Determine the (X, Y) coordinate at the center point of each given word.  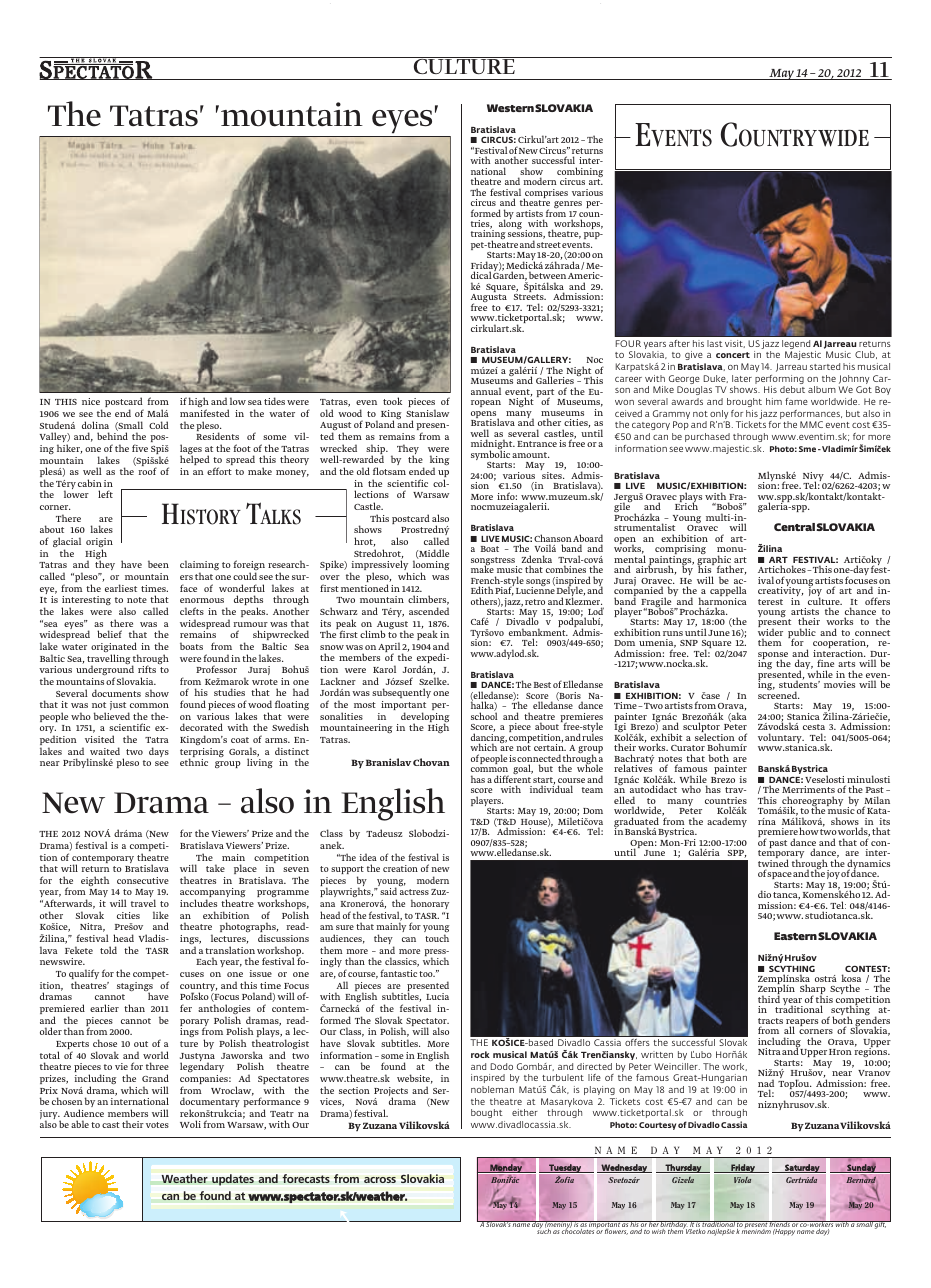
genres (568, 204)
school (484, 716)
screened (779, 695)
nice (91, 401)
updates (233, 1180)
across (380, 1180)
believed (112, 716)
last (715, 343)
